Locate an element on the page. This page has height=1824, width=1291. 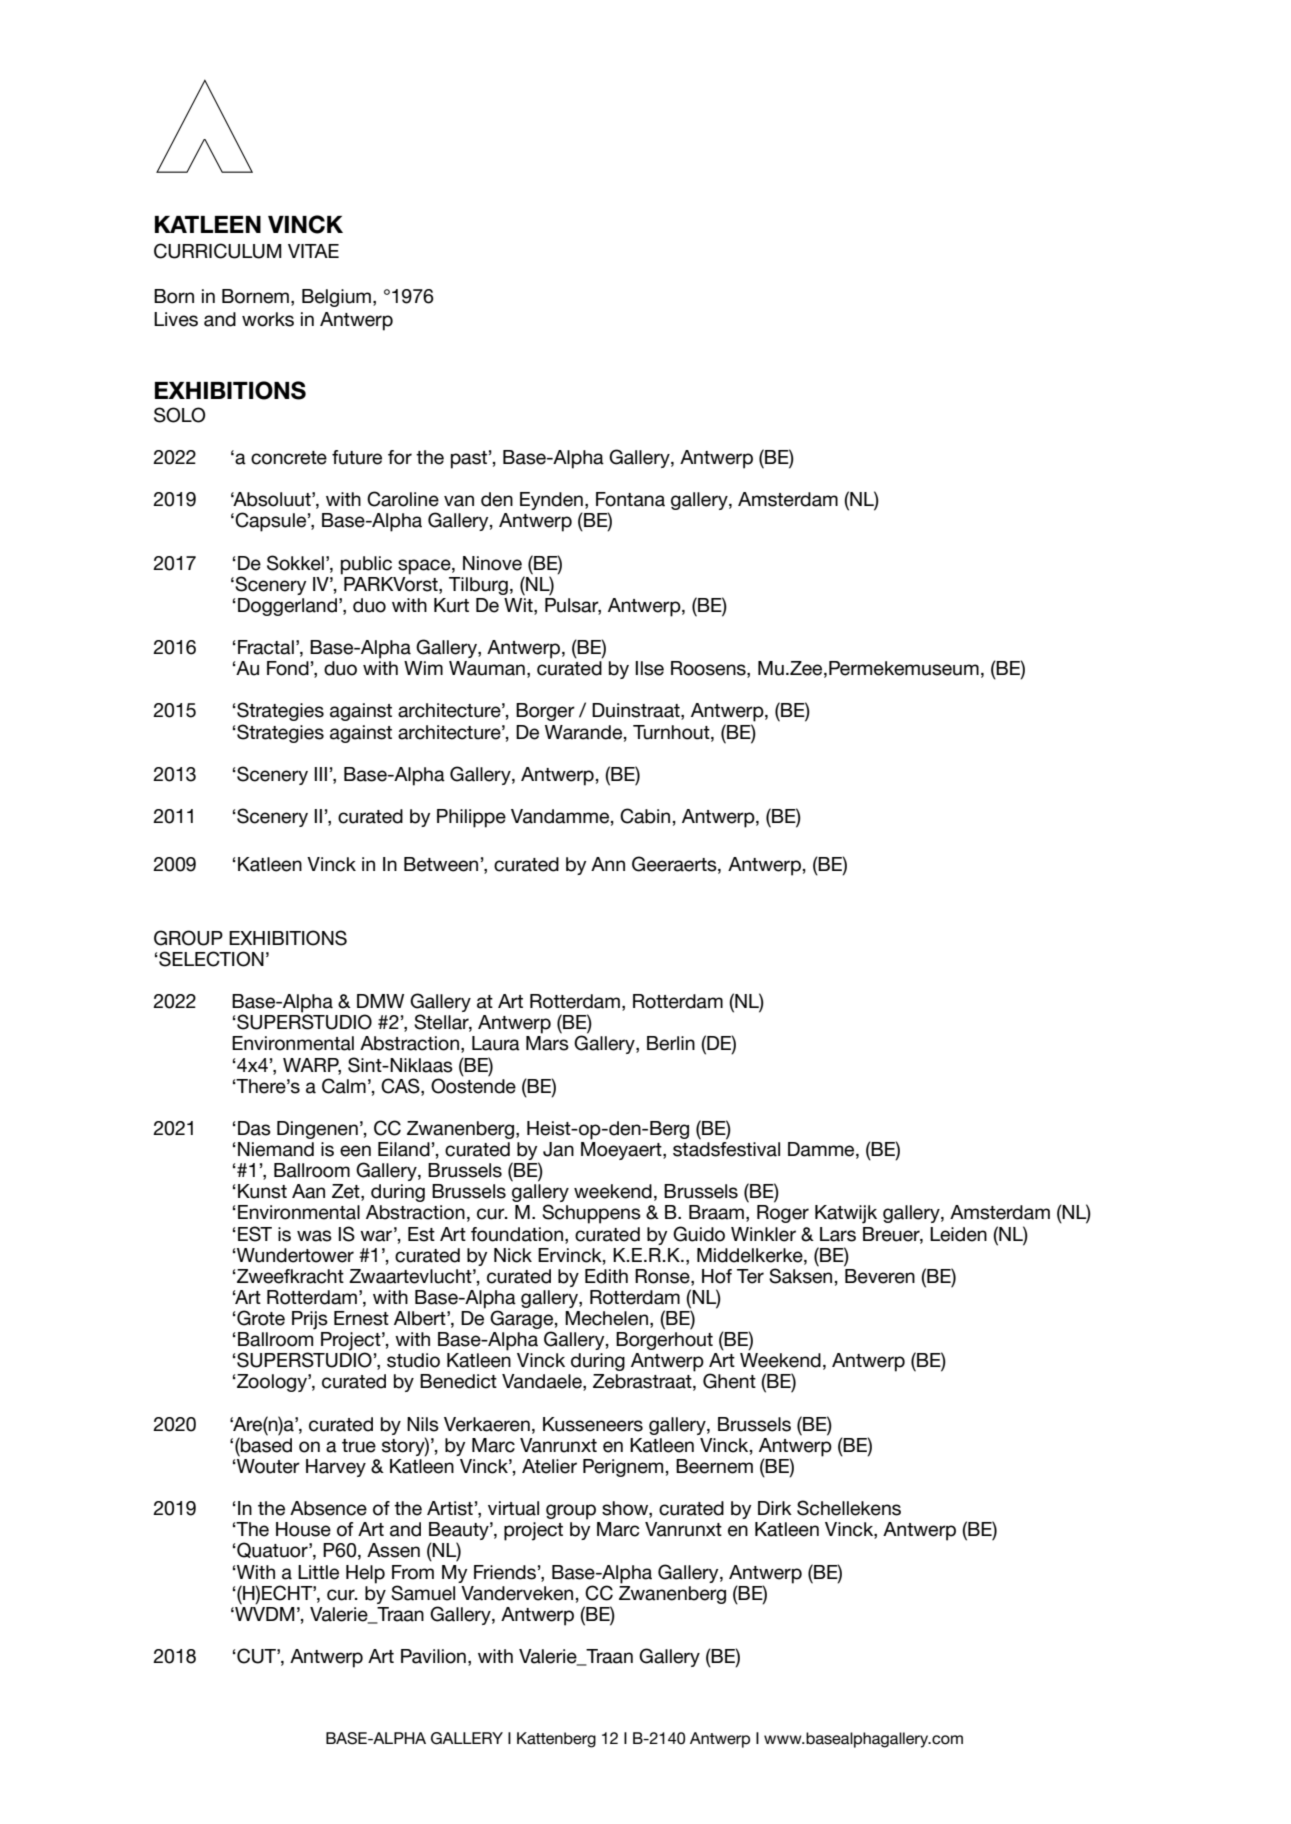
works is located at coordinates (268, 319).
